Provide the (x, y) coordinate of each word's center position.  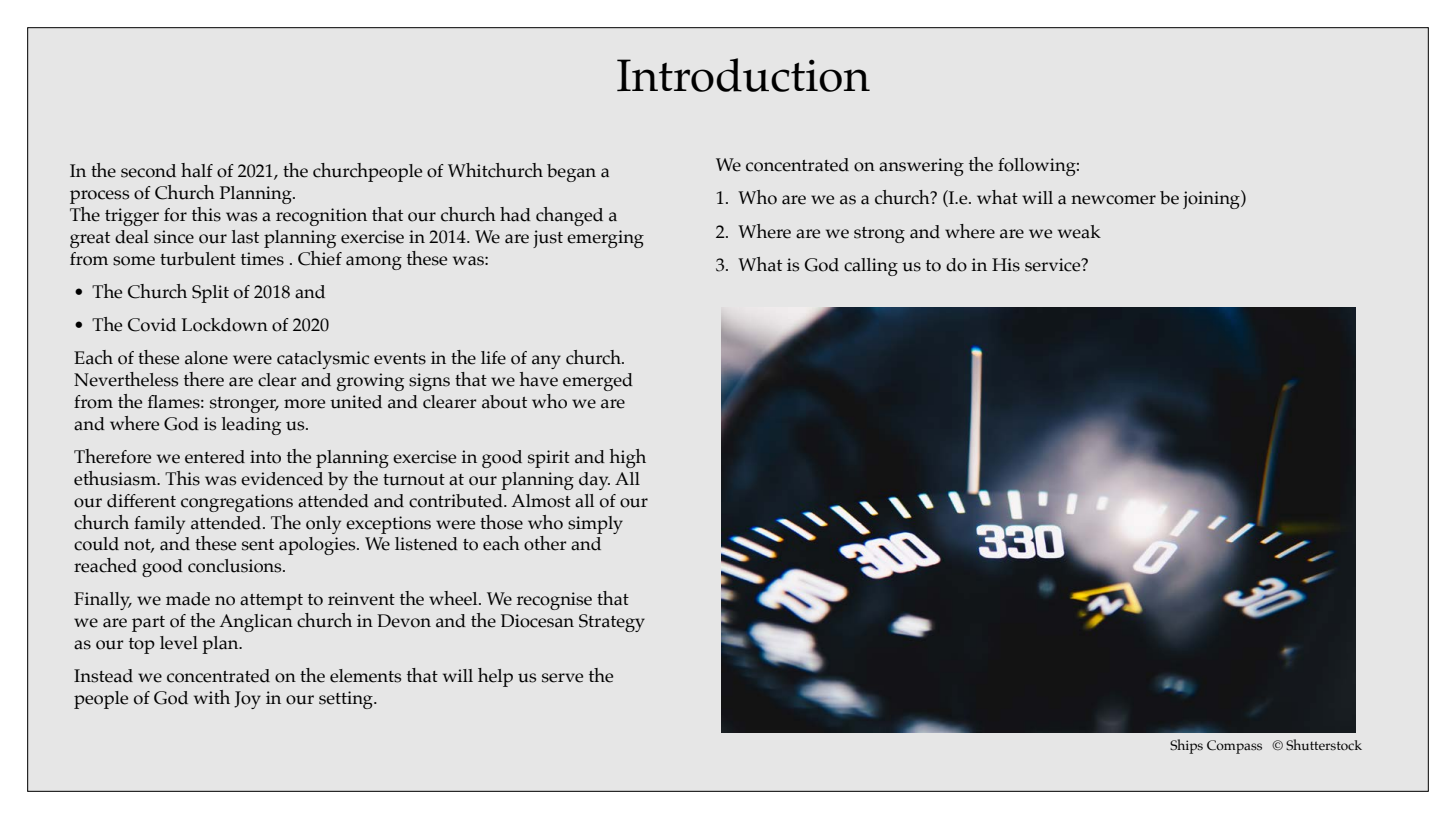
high (628, 458)
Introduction (743, 75)
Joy (247, 700)
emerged (598, 382)
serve (562, 678)
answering (921, 167)
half (197, 170)
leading (251, 426)
